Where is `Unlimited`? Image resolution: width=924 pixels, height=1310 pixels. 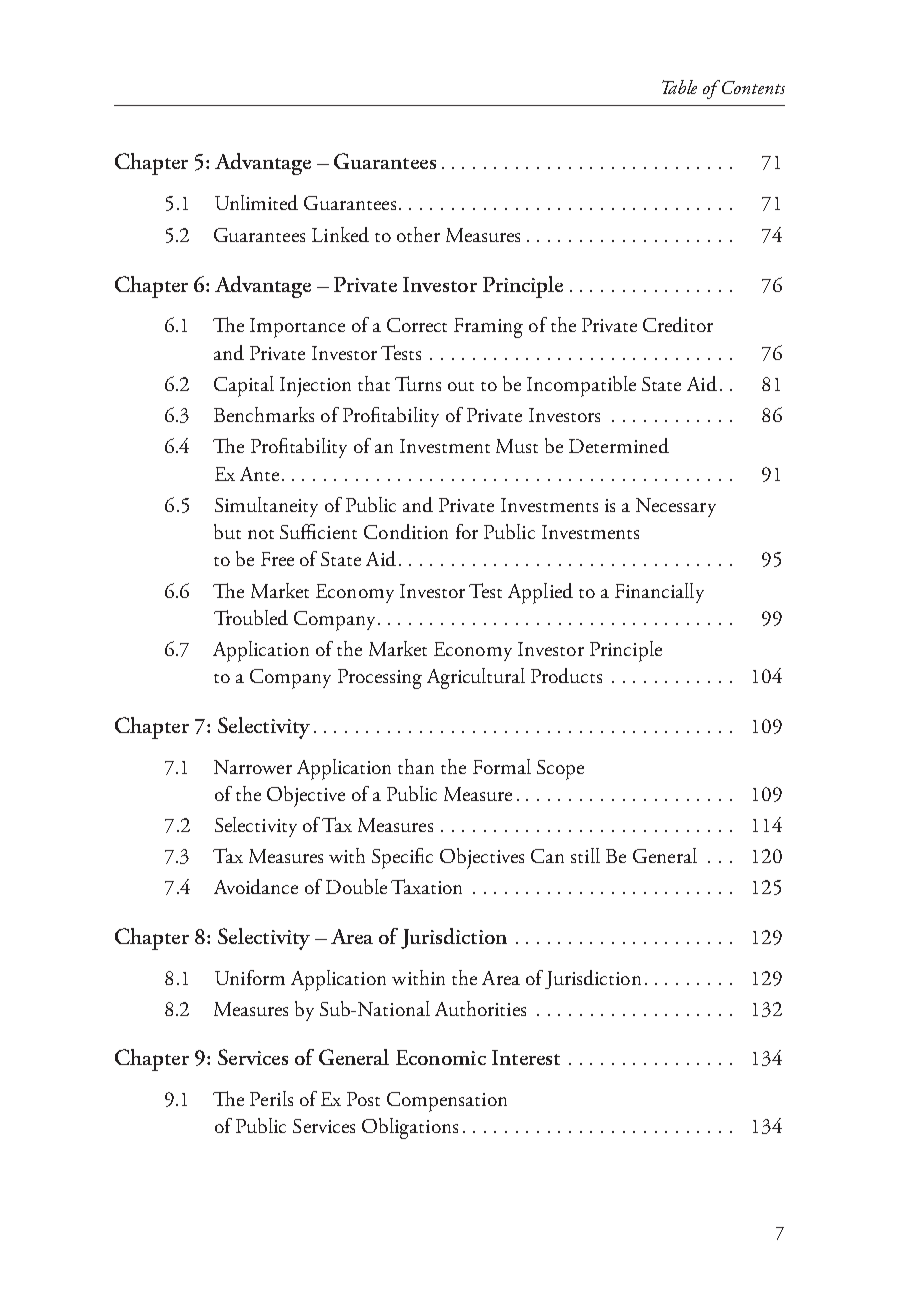 Unlimited is located at coordinates (256, 202).
